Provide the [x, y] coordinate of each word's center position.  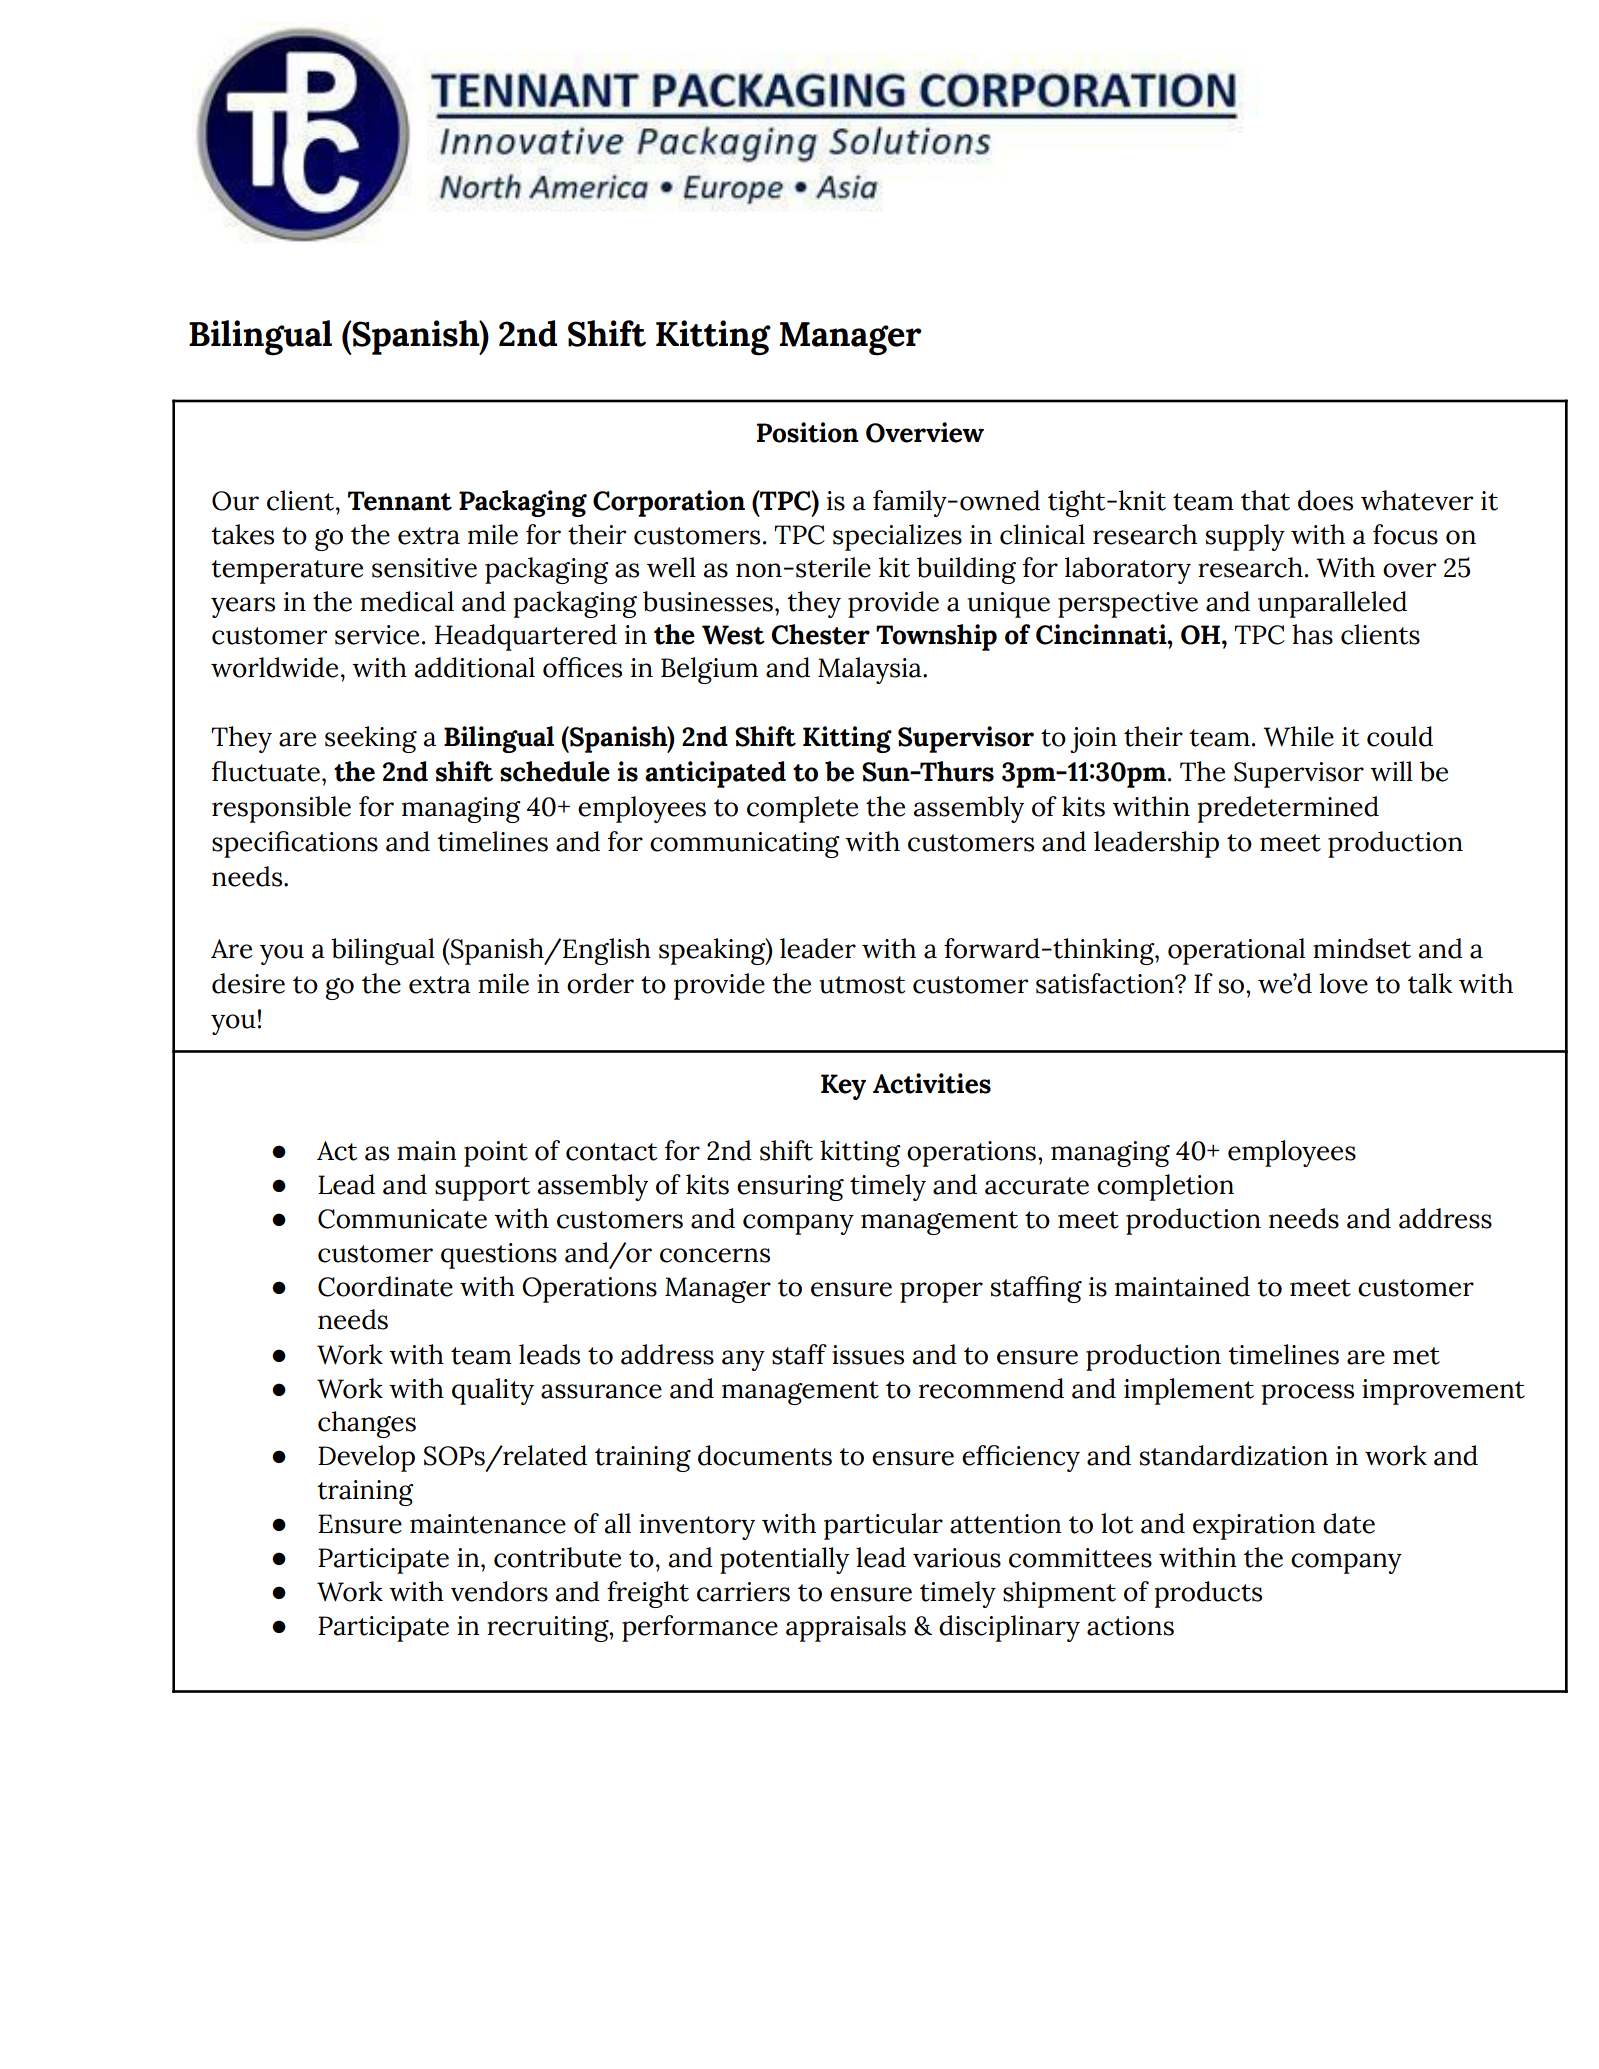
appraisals [846, 1628]
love [1343, 983]
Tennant [400, 501]
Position [808, 432]
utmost [862, 985]
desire [248, 983]
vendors [499, 1591]
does [1325, 500]
